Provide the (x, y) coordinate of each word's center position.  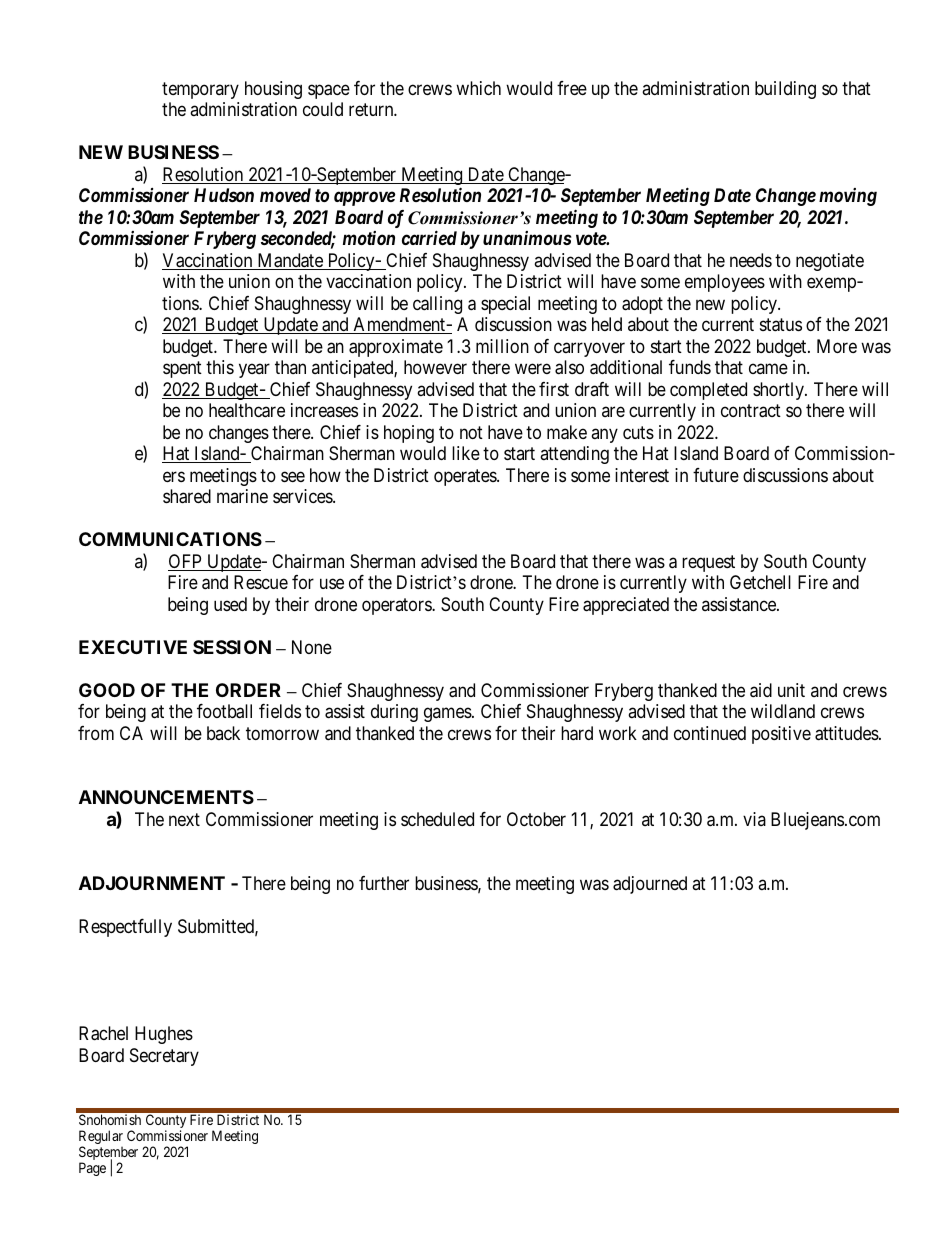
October (536, 819)
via (754, 819)
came (768, 368)
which (478, 88)
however (435, 367)
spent (182, 369)
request (708, 563)
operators (397, 606)
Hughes (164, 1035)
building (785, 90)
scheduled (437, 819)
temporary (200, 90)
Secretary (164, 1057)
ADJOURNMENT (152, 883)
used (230, 604)
